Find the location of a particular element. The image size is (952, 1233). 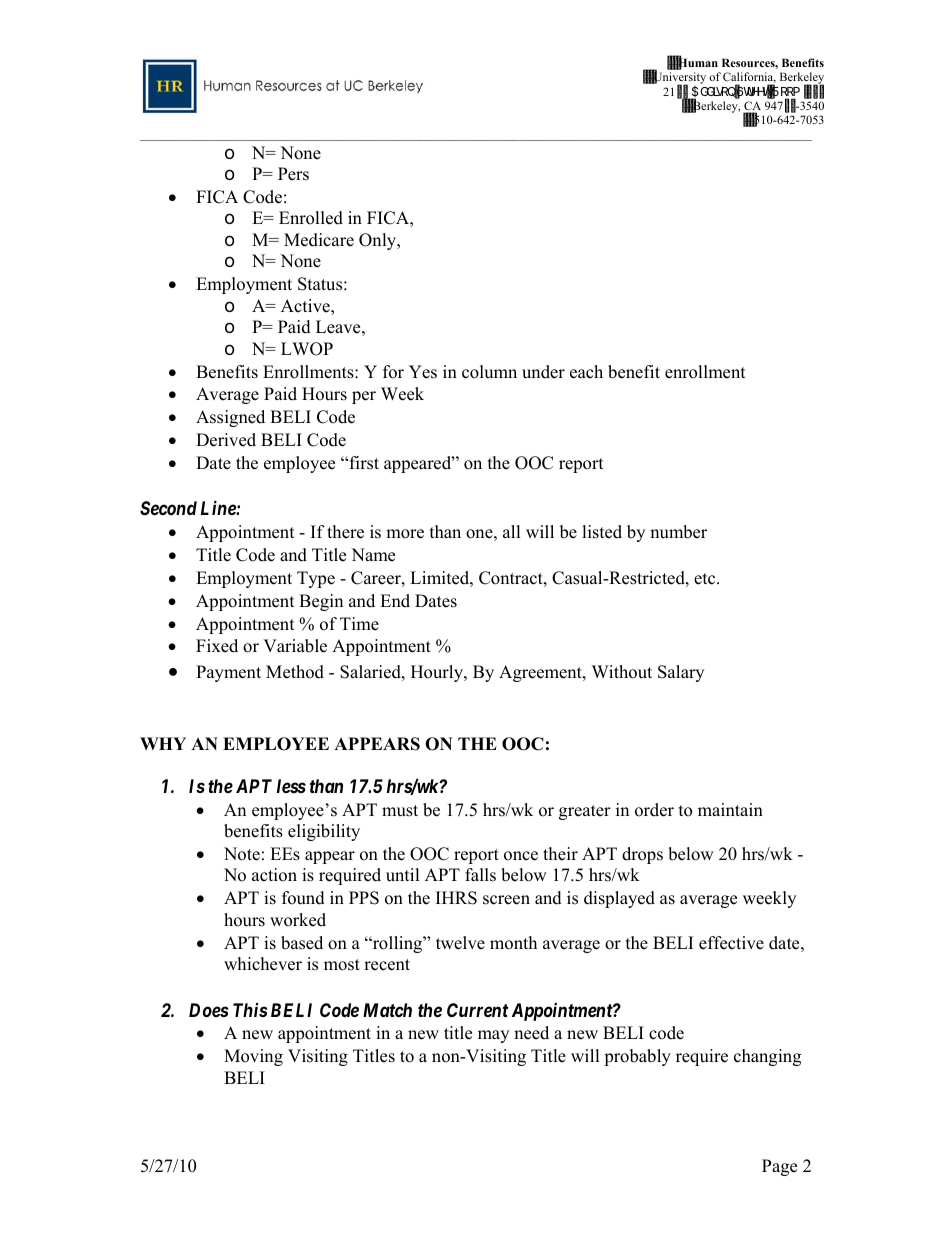

Pers is located at coordinates (293, 174).
